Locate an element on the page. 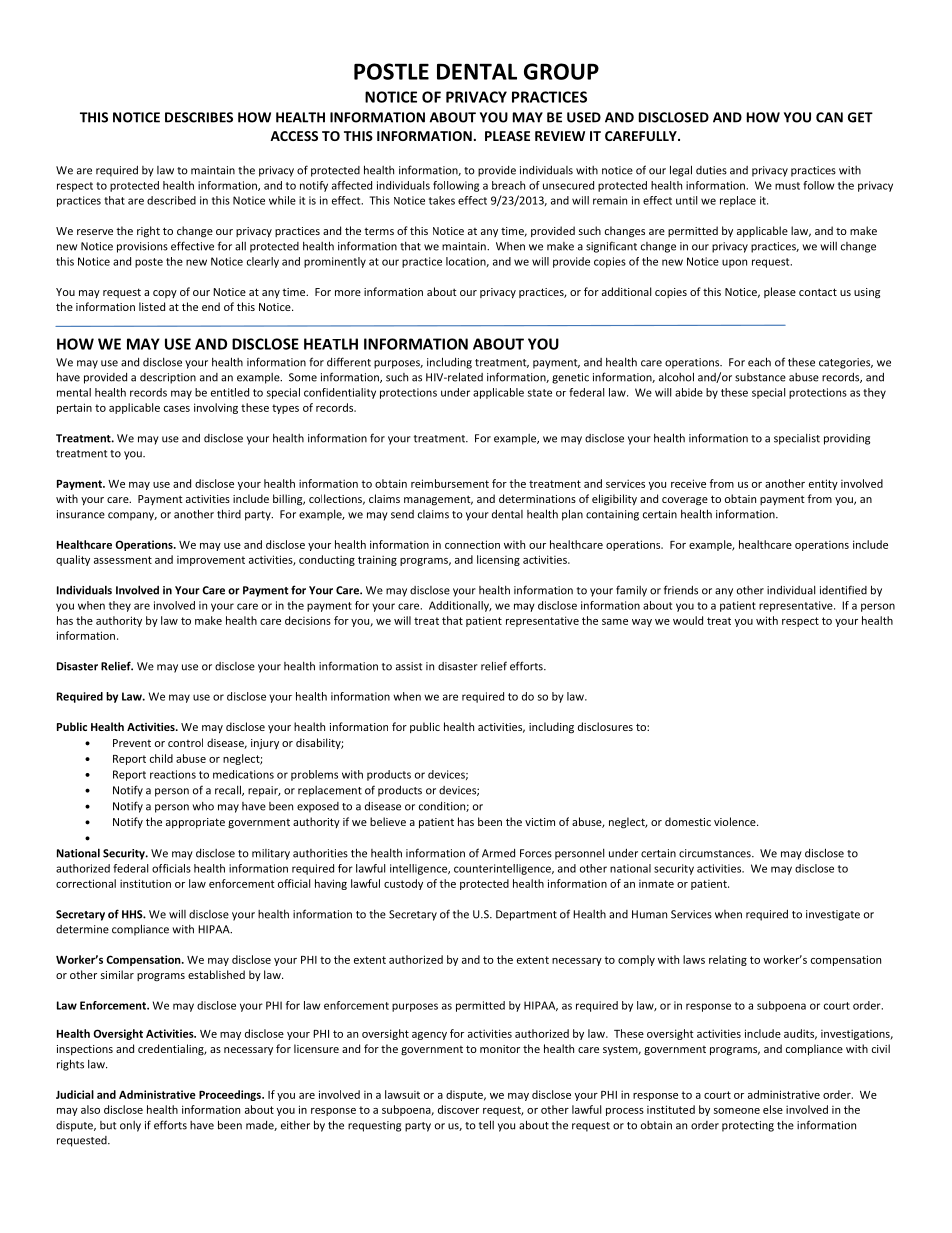  DESCRIBES is located at coordinates (199, 117).
